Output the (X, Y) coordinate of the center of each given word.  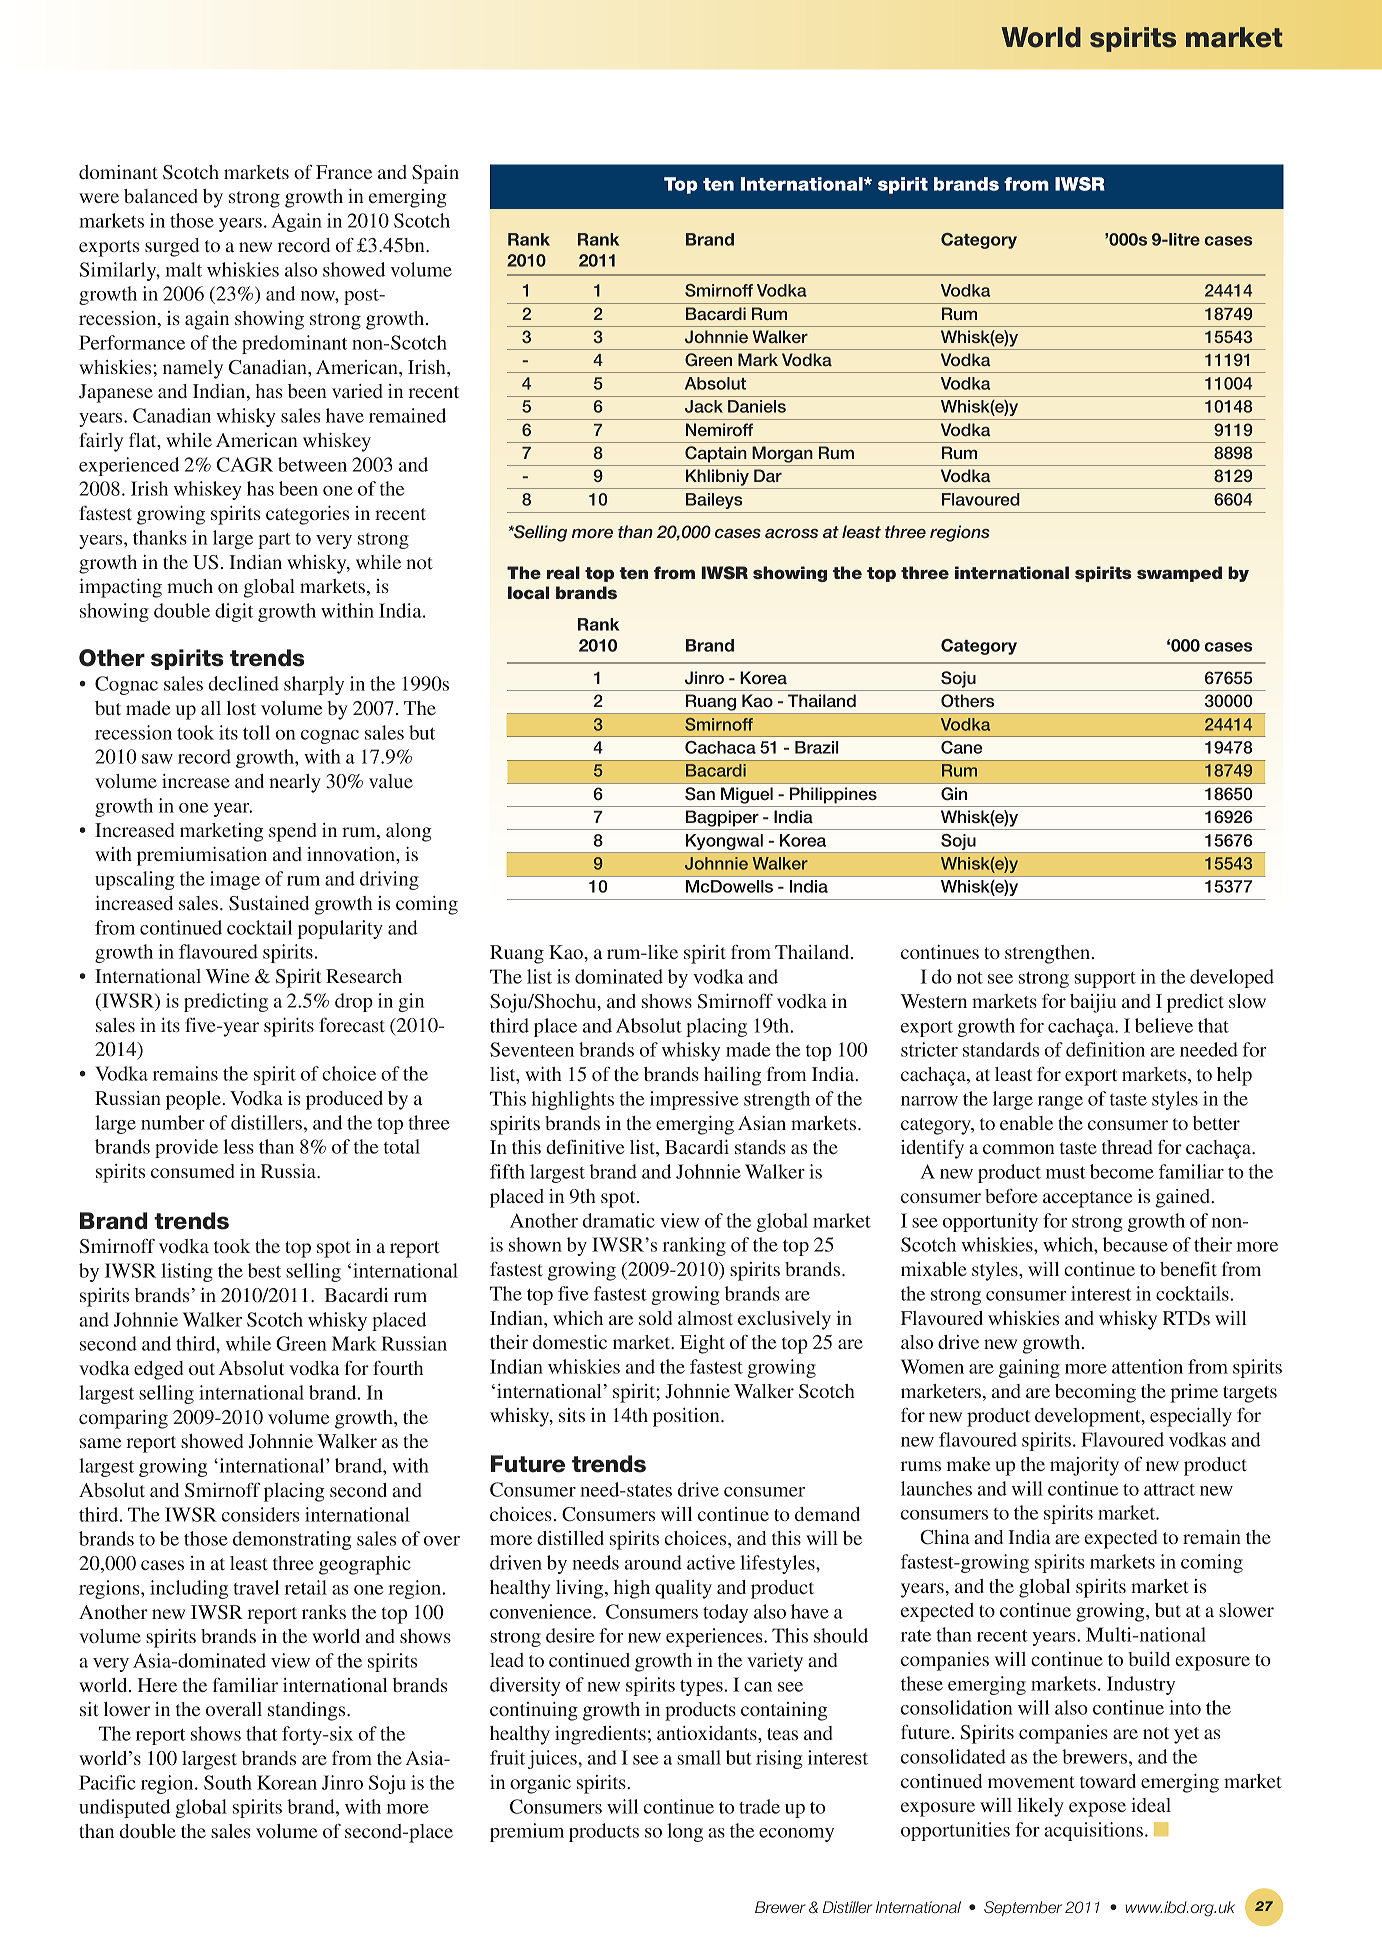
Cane (961, 747)
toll (256, 732)
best (264, 1270)
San (700, 794)
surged (172, 247)
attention (1147, 1366)
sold (655, 1318)
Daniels (757, 406)
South (228, 1782)
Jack (704, 406)
